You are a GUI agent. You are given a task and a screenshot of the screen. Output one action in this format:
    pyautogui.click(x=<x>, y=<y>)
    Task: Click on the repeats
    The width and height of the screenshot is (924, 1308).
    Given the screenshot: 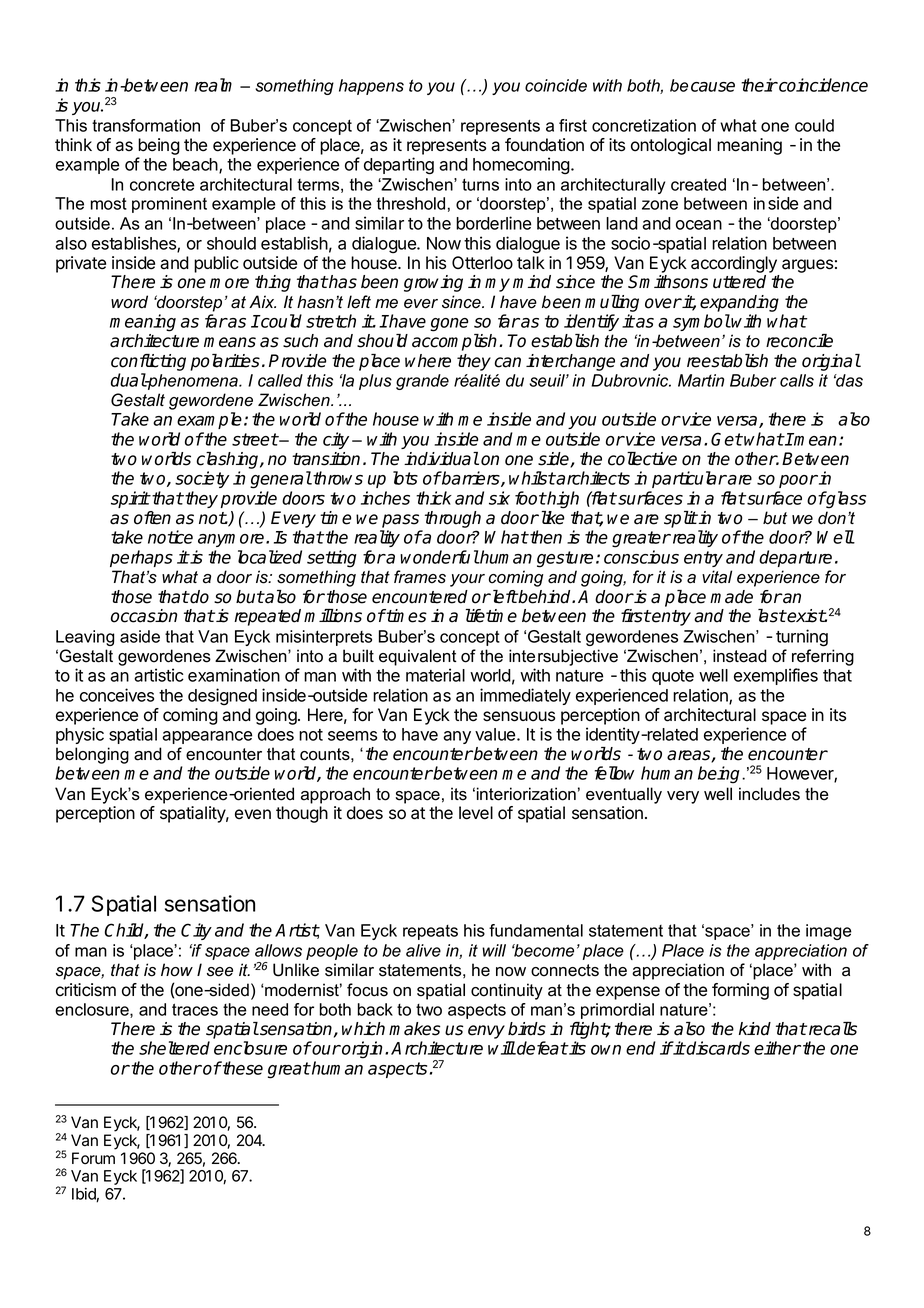 What is the action you would take?
    pyautogui.click(x=430, y=932)
